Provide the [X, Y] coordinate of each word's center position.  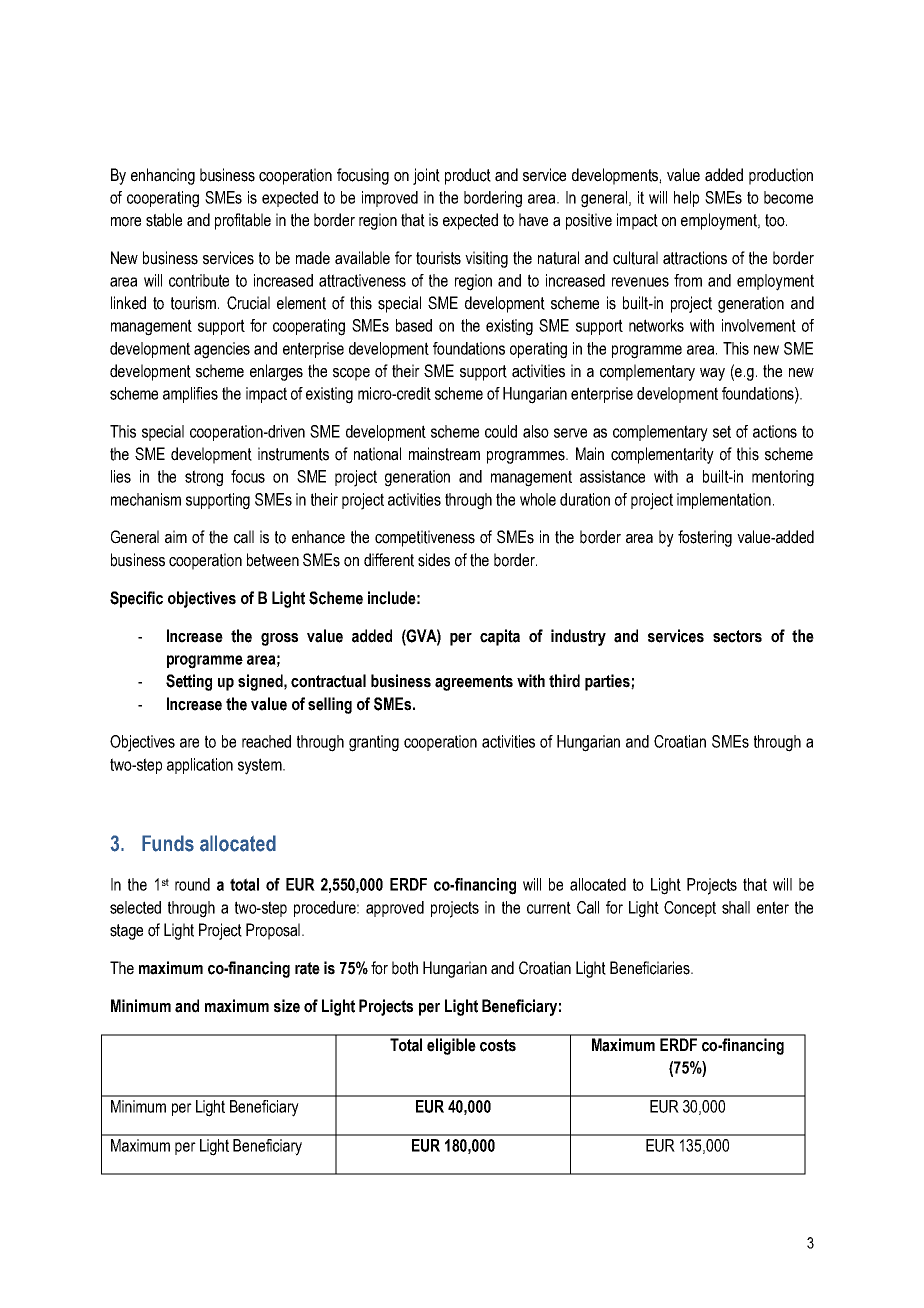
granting [374, 743]
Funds [168, 843]
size [287, 1006]
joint [426, 176]
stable [164, 220]
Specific [136, 599]
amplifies [190, 395]
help [686, 199]
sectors [737, 636]
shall [736, 907]
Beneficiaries [651, 968]
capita [500, 637]
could [501, 431]
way [712, 374]
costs [498, 1045]
